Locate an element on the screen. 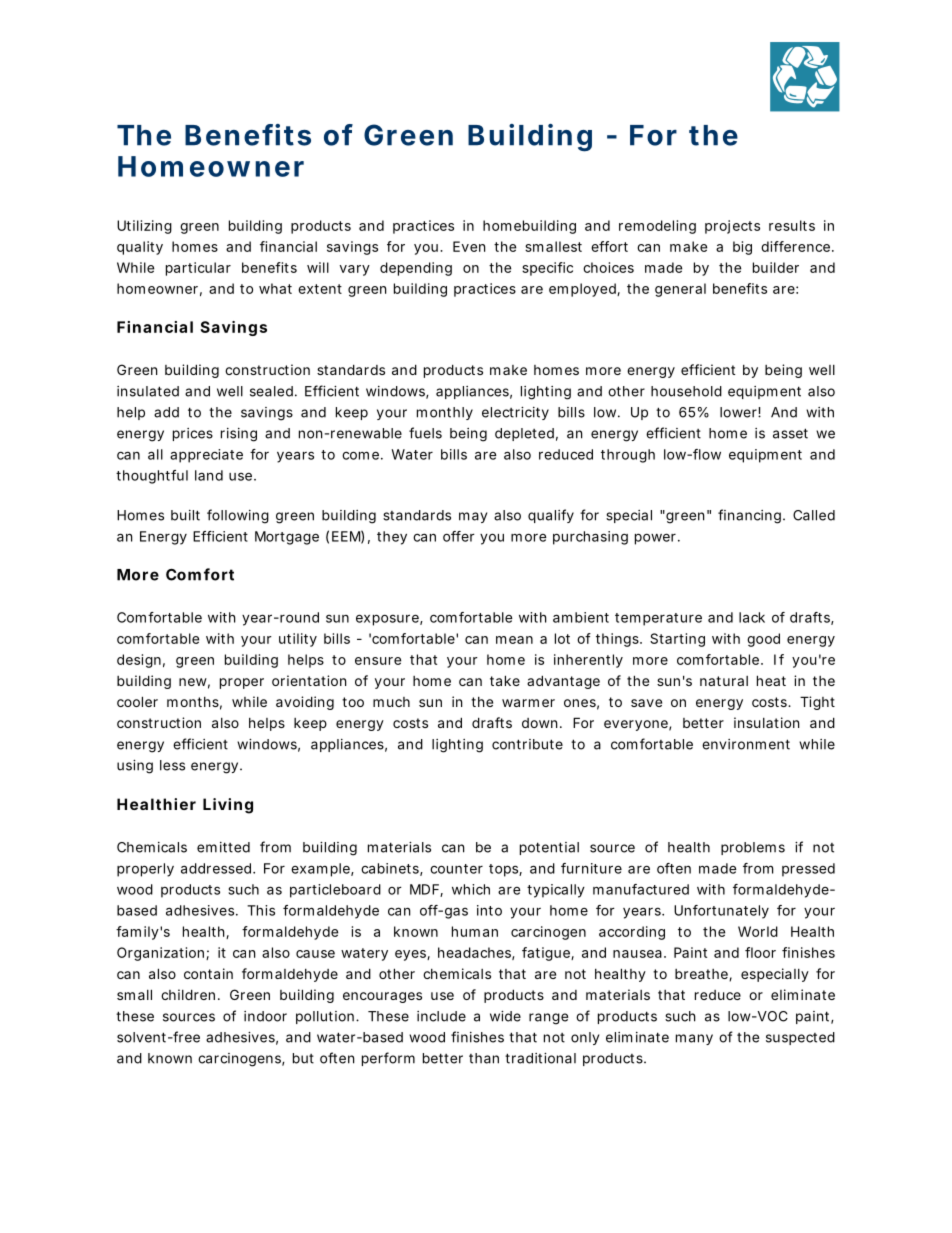  good is located at coordinates (763, 640).
